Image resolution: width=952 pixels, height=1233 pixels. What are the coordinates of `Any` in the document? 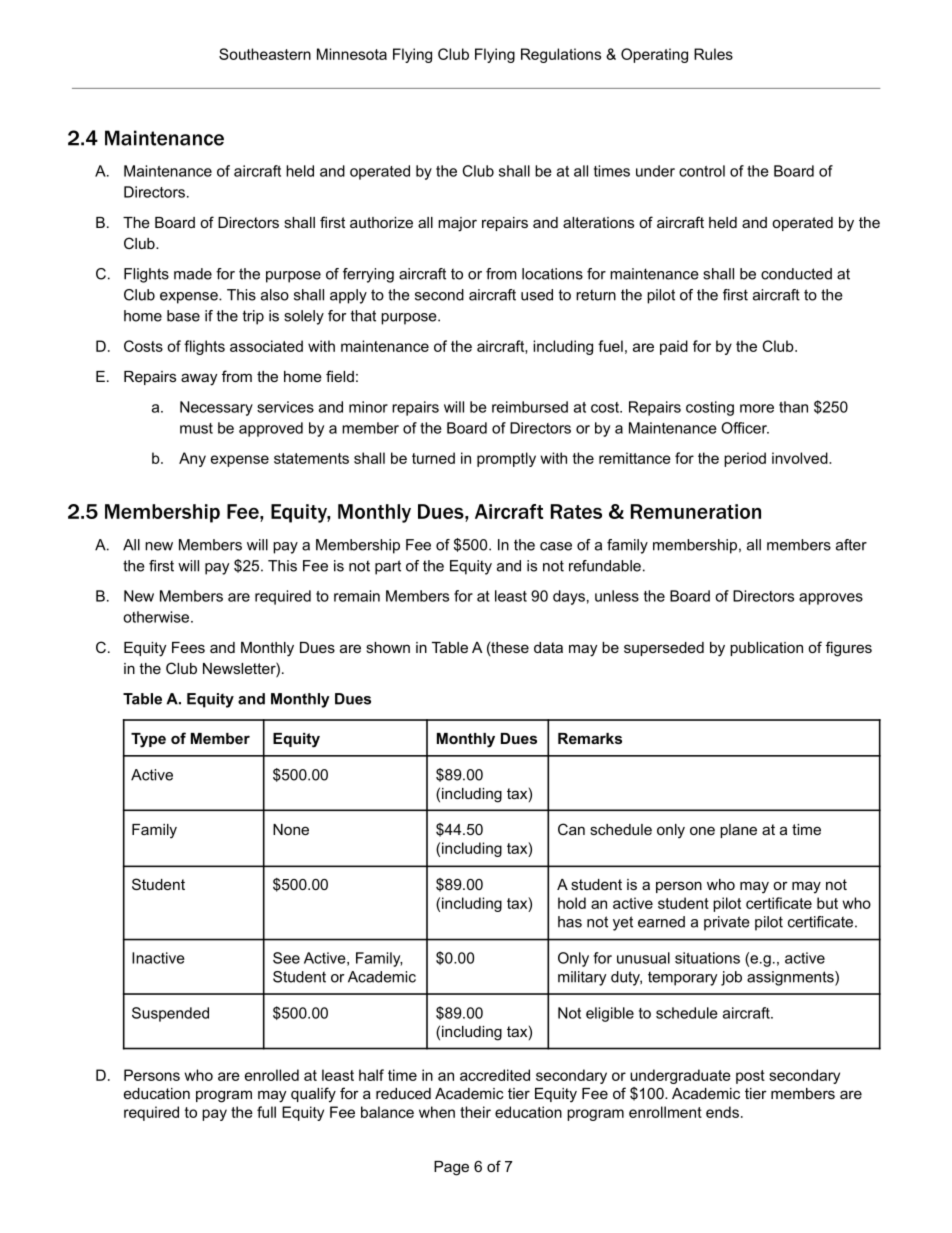 It's located at (192, 459).
